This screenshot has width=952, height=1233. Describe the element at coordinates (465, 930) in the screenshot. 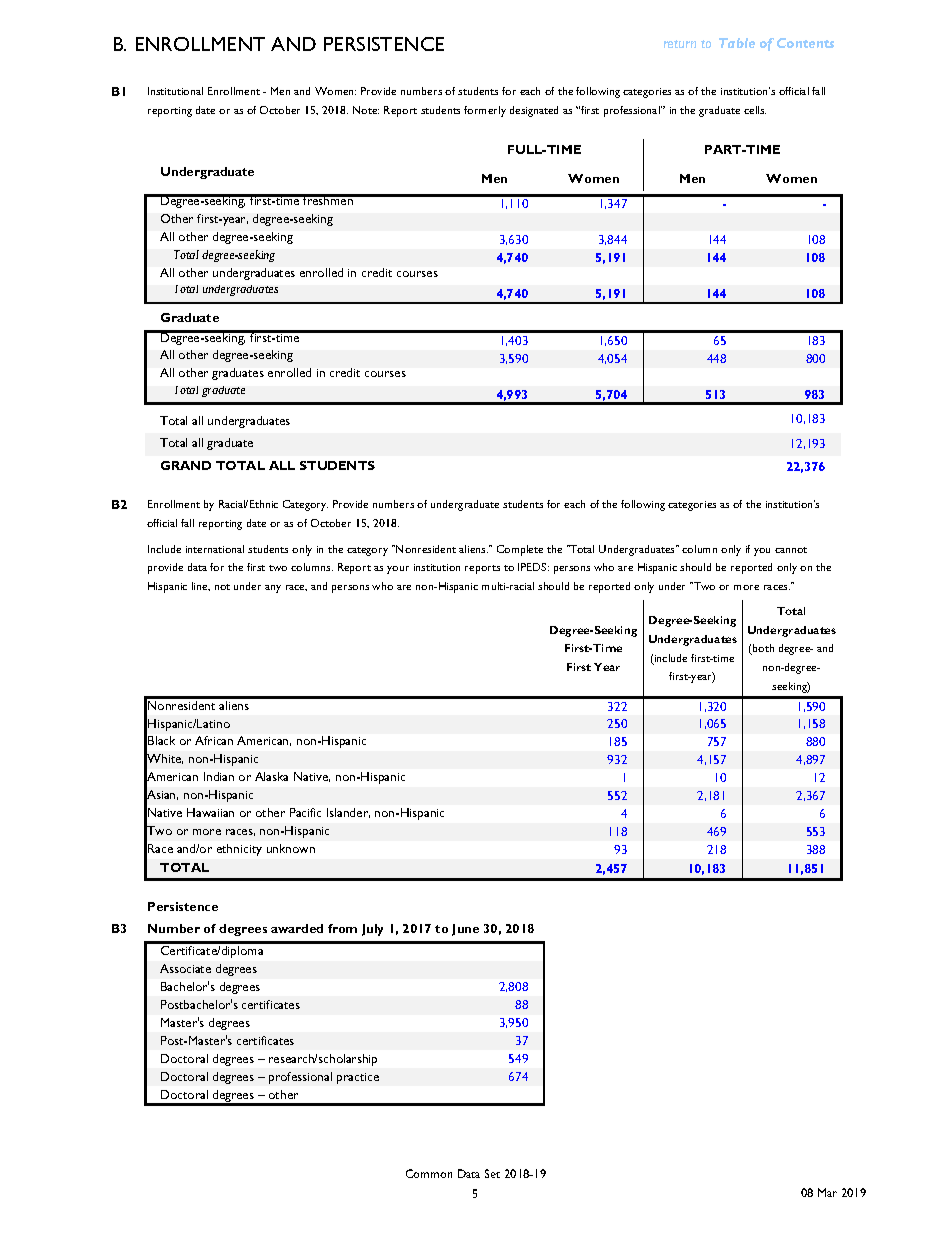

I see `June` at that location.
